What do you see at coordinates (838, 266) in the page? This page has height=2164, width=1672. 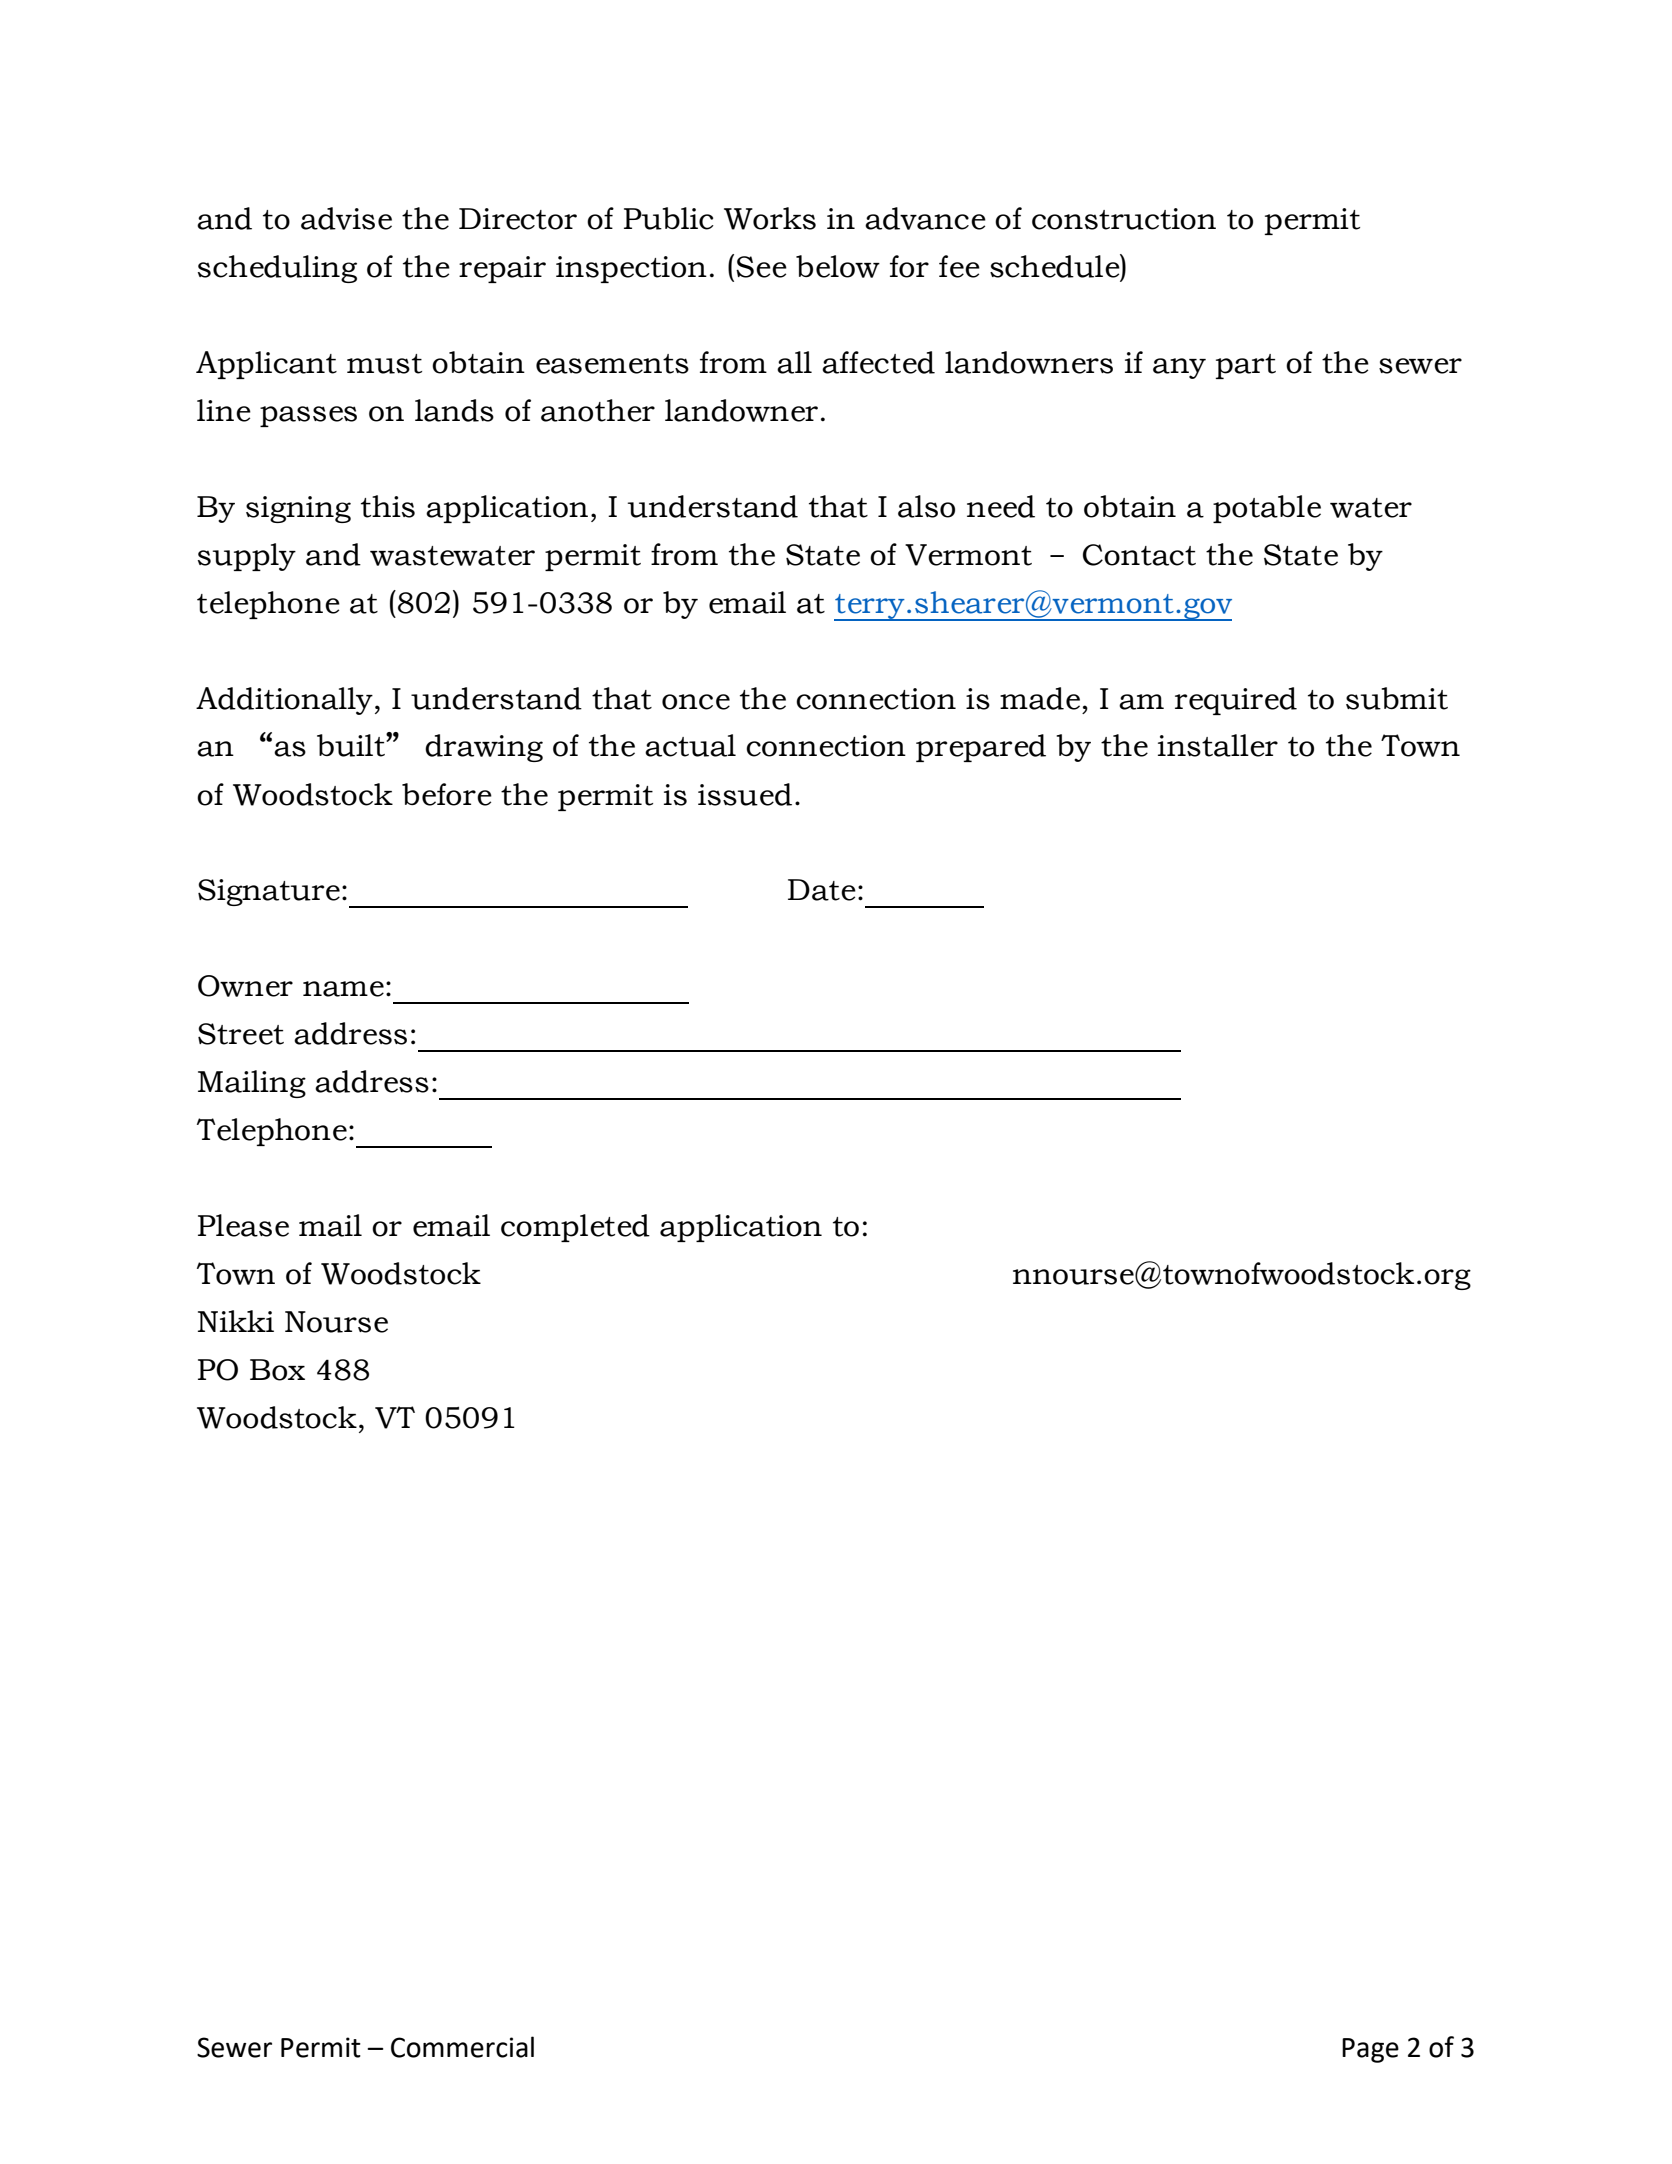 I see `below` at bounding box center [838, 266].
